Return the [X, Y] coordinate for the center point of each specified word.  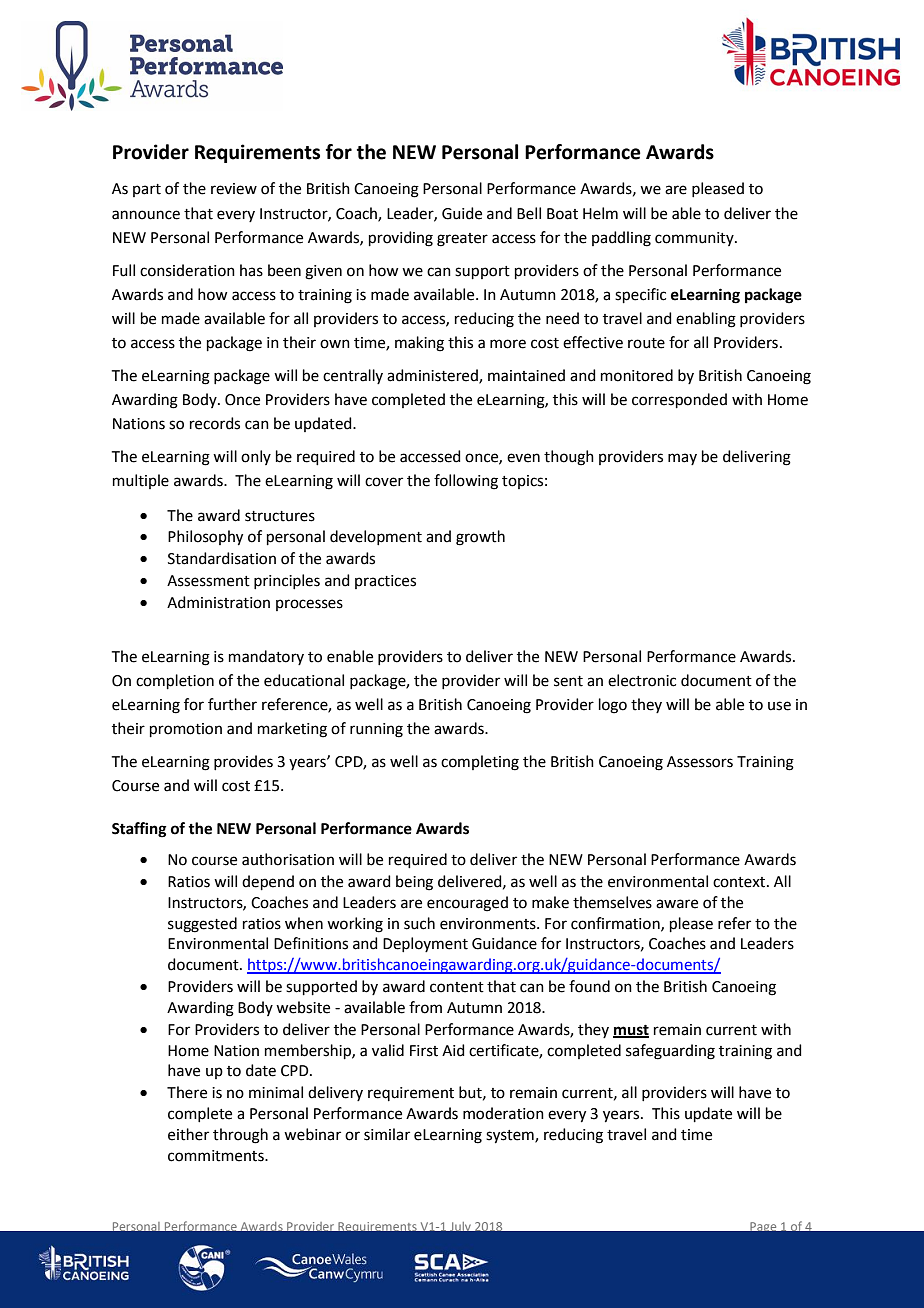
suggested [202, 925]
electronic [642, 680]
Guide [462, 213]
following [466, 482]
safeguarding [670, 1052]
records [215, 423]
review [234, 189]
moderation [503, 1113]
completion [175, 681]
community [695, 239]
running [376, 730]
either [188, 1134]
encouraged [467, 904]
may [682, 459]
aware [677, 904]
